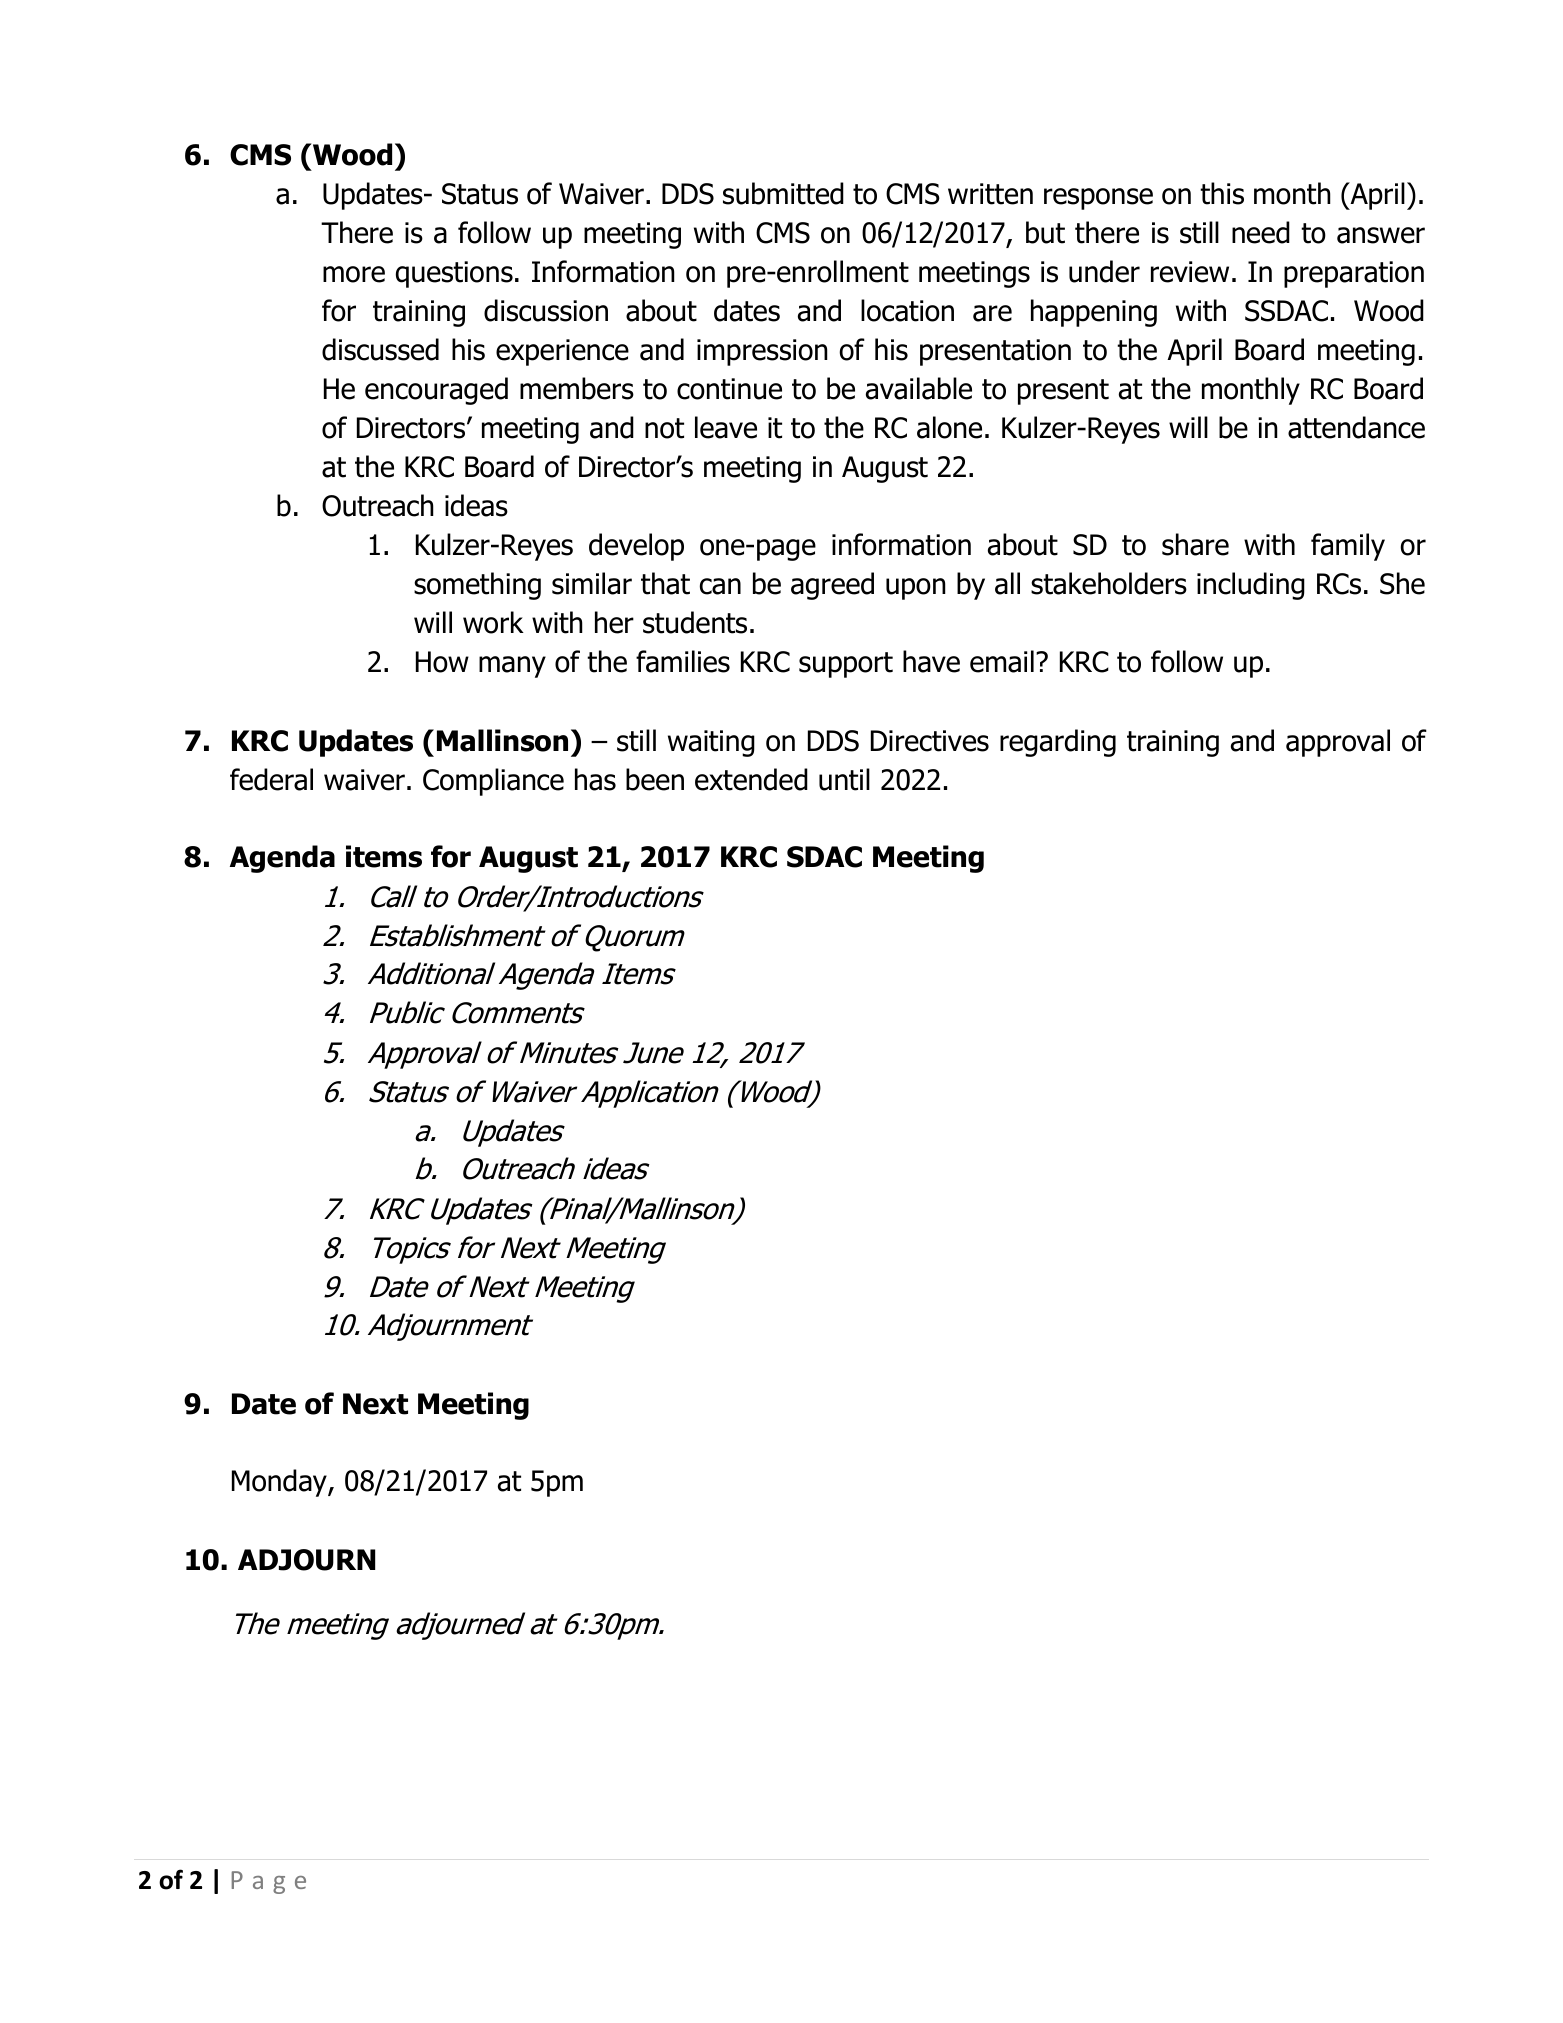 The width and height of the document is (1563, 2023). Describe the element at coordinates (751, 779) in the document. I see `extended` at that location.
